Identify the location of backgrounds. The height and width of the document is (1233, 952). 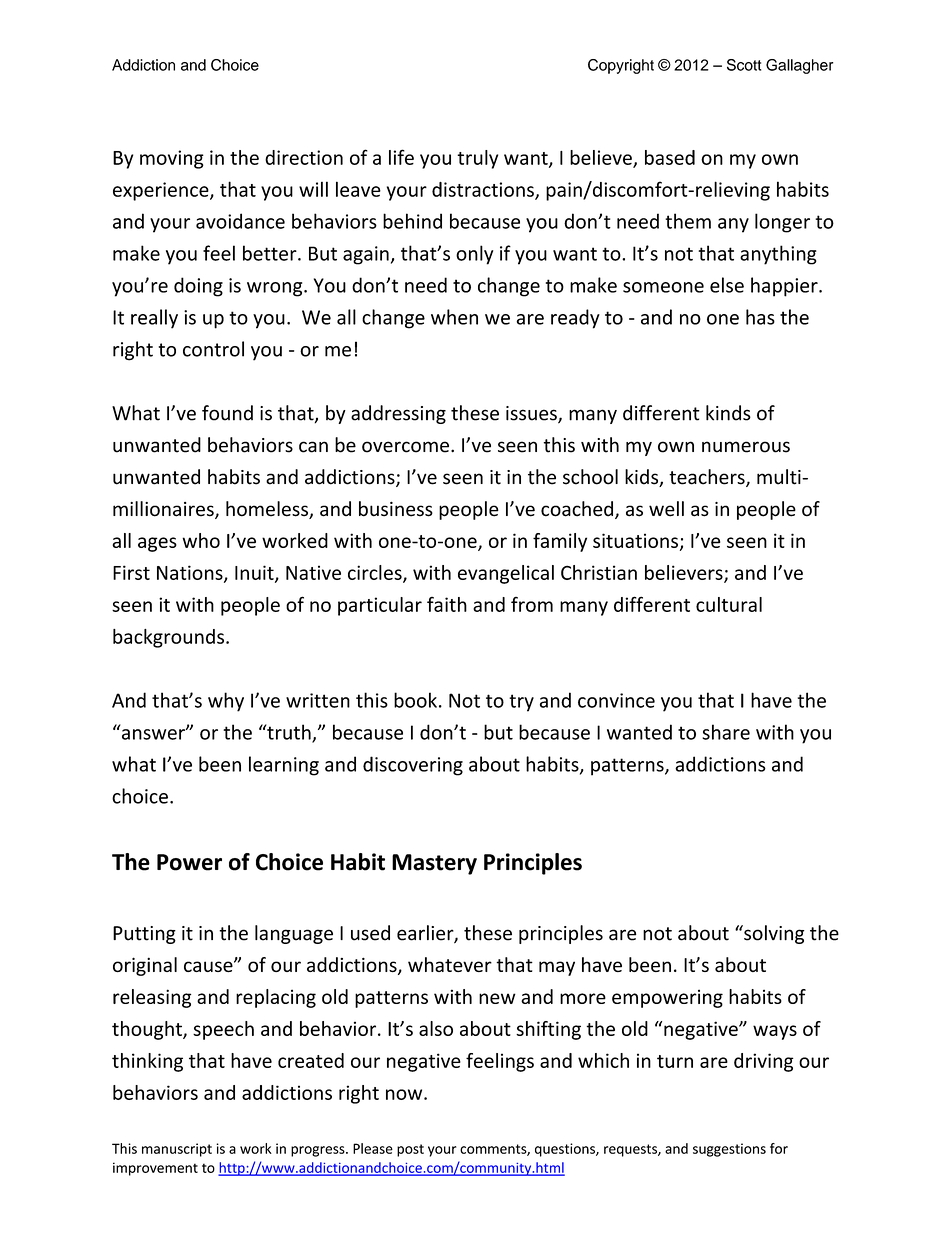
(170, 638).
